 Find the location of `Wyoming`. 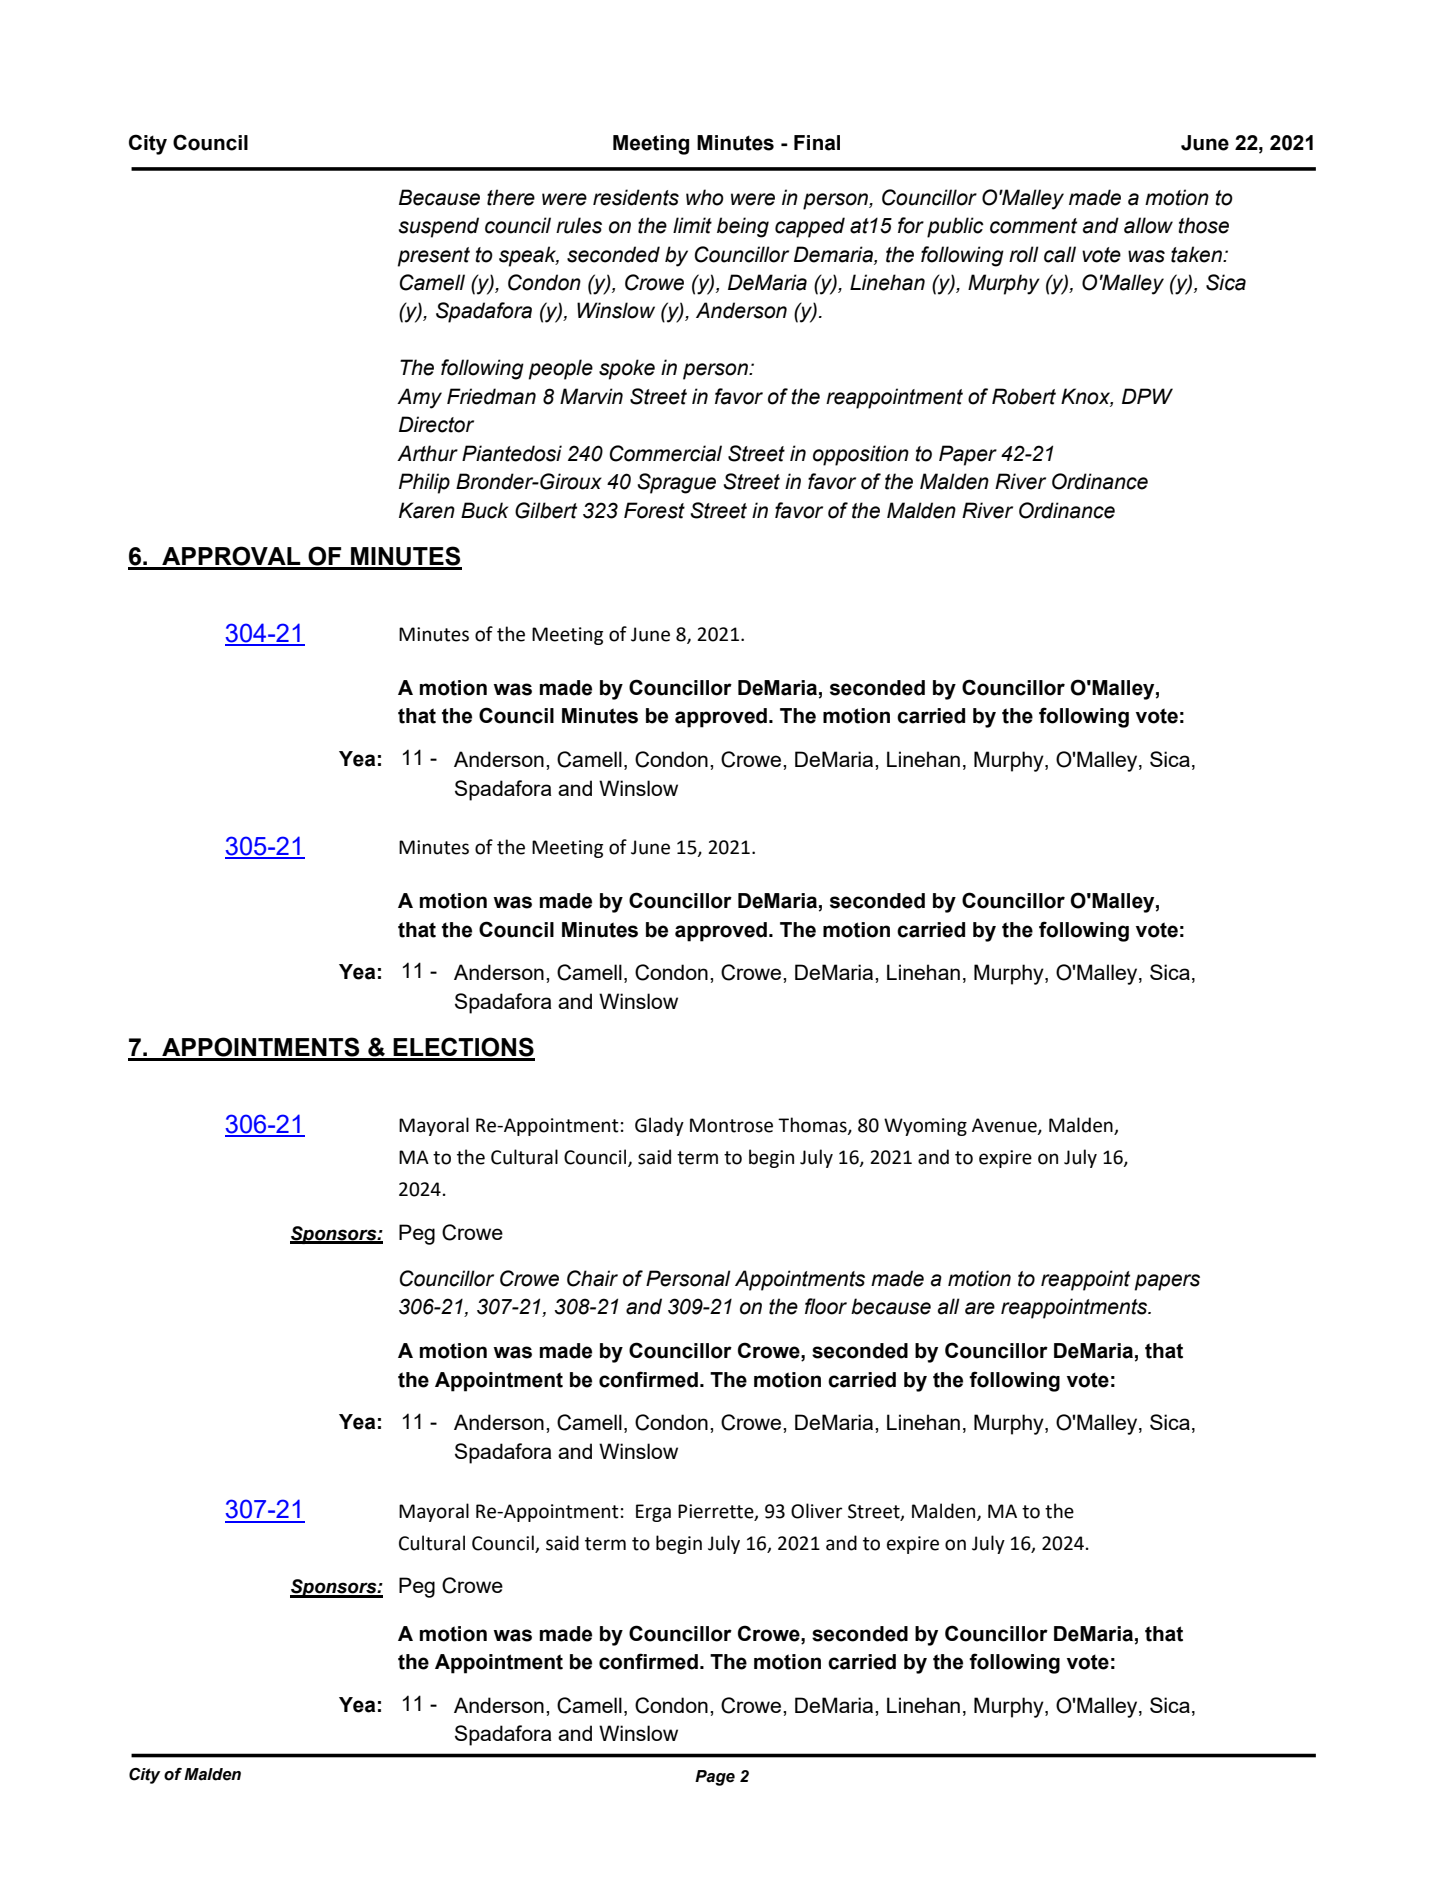

Wyoming is located at coordinates (925, 1127).
